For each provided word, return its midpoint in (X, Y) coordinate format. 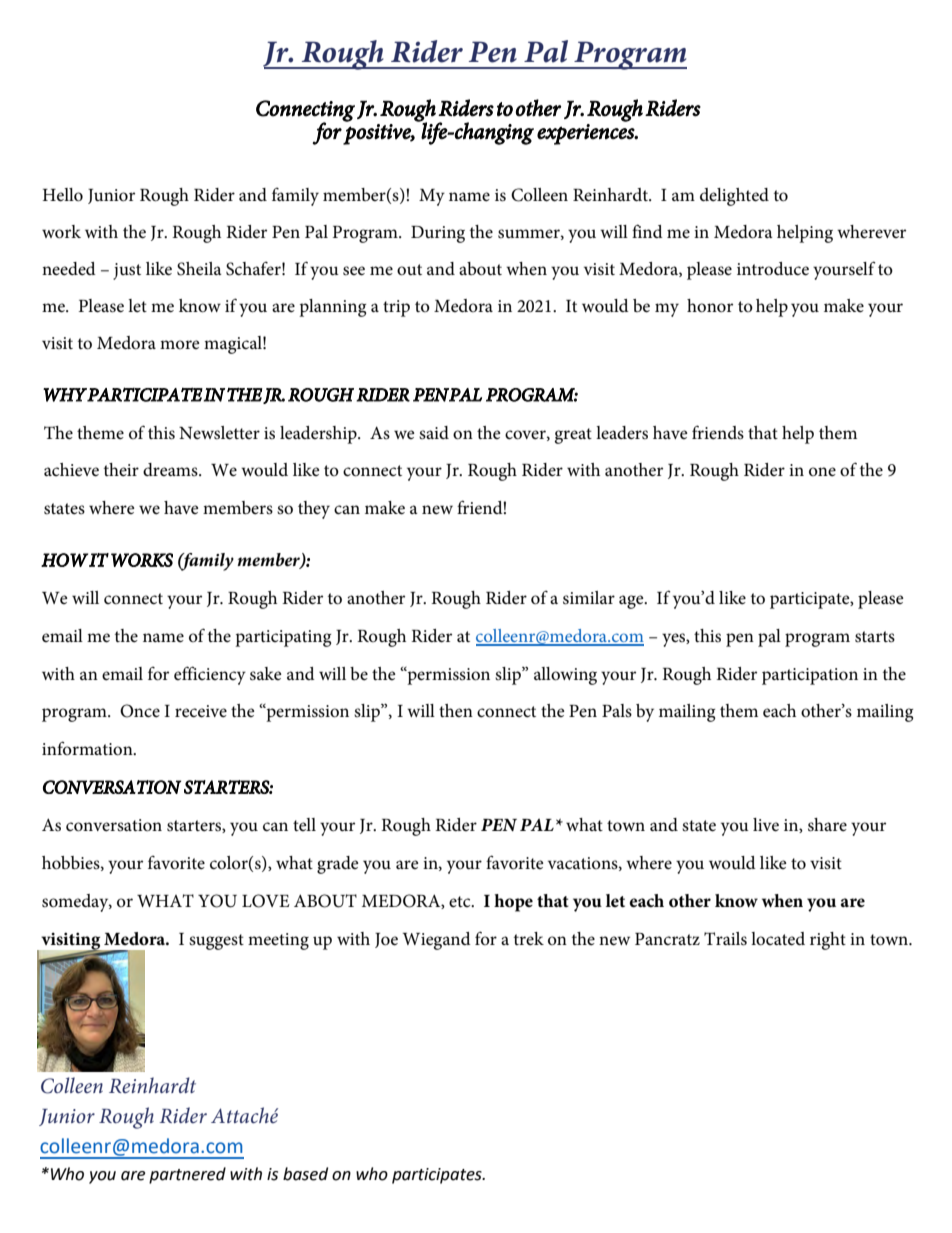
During (438, 234)
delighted (734, 197)
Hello (63, 195)
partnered (187, 1175)
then (456, 710)
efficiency (210, 675)
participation (810, 676)
